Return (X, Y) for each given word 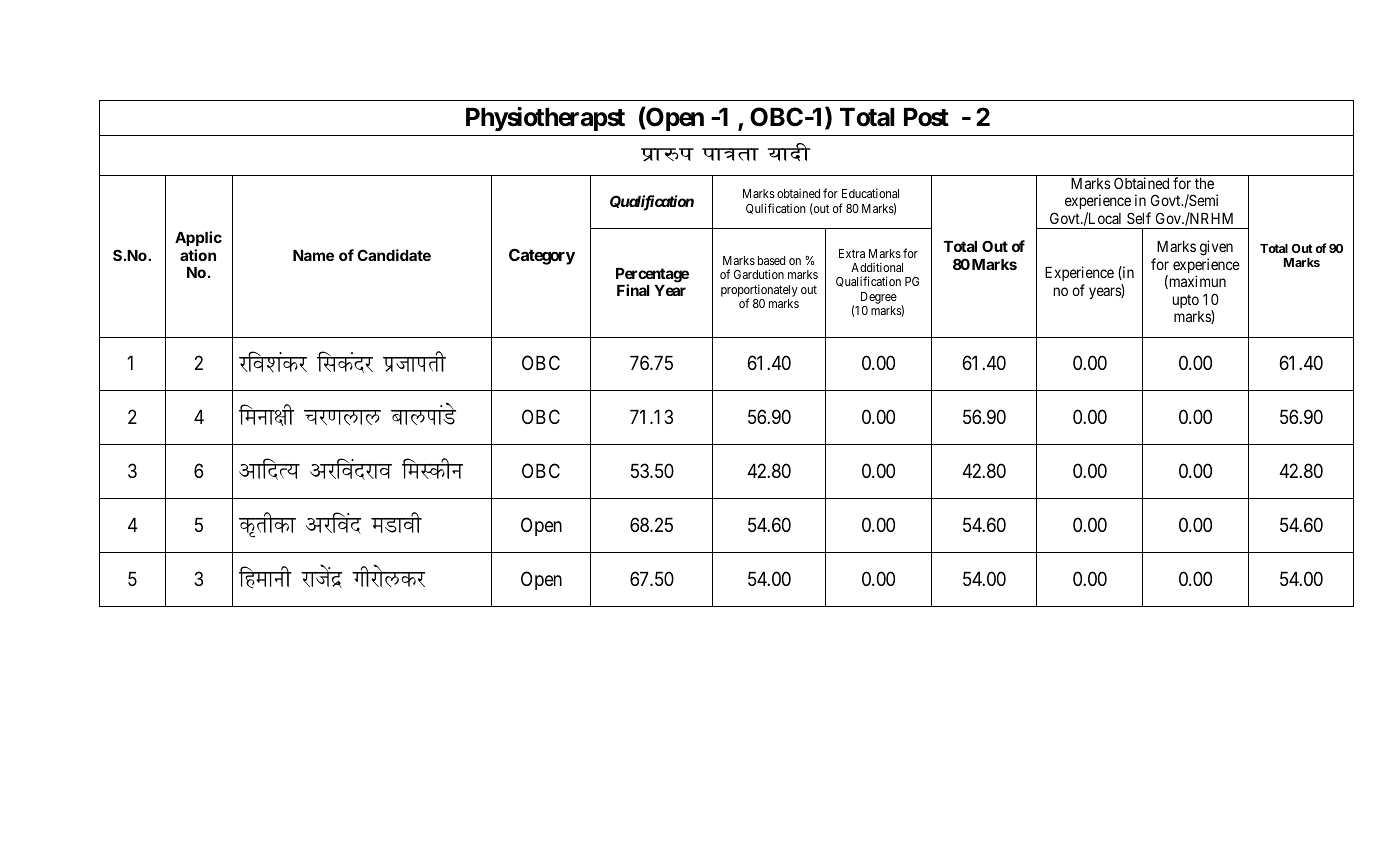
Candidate (394, 255)
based (771, 260)
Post (926, 117)
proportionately (759, 291)
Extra (852, 253)
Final (633, 290)
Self (1139, 218)
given (1216, 248)
